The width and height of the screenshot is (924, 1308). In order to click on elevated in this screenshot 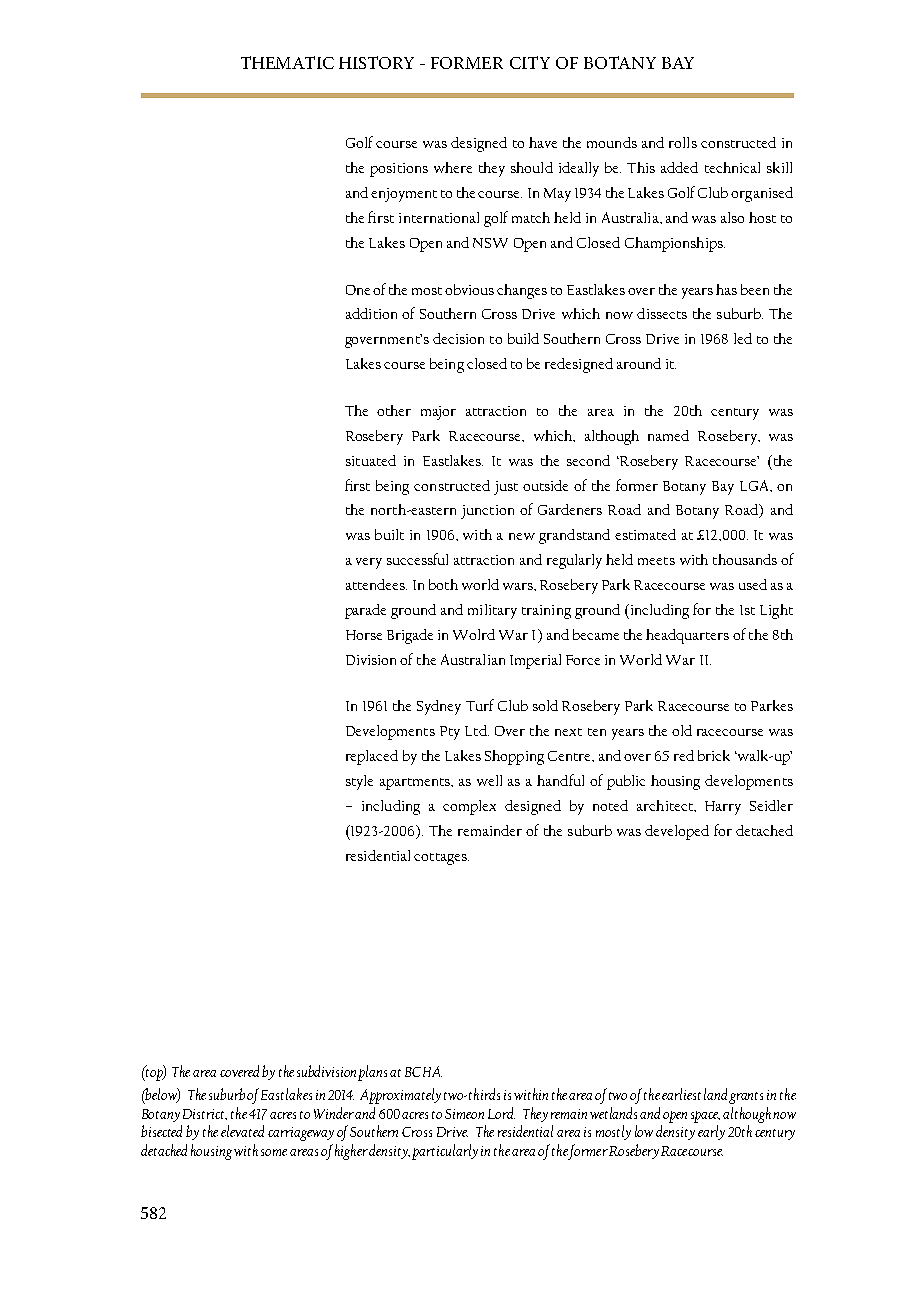, I will do `click(242, 1131)`.
